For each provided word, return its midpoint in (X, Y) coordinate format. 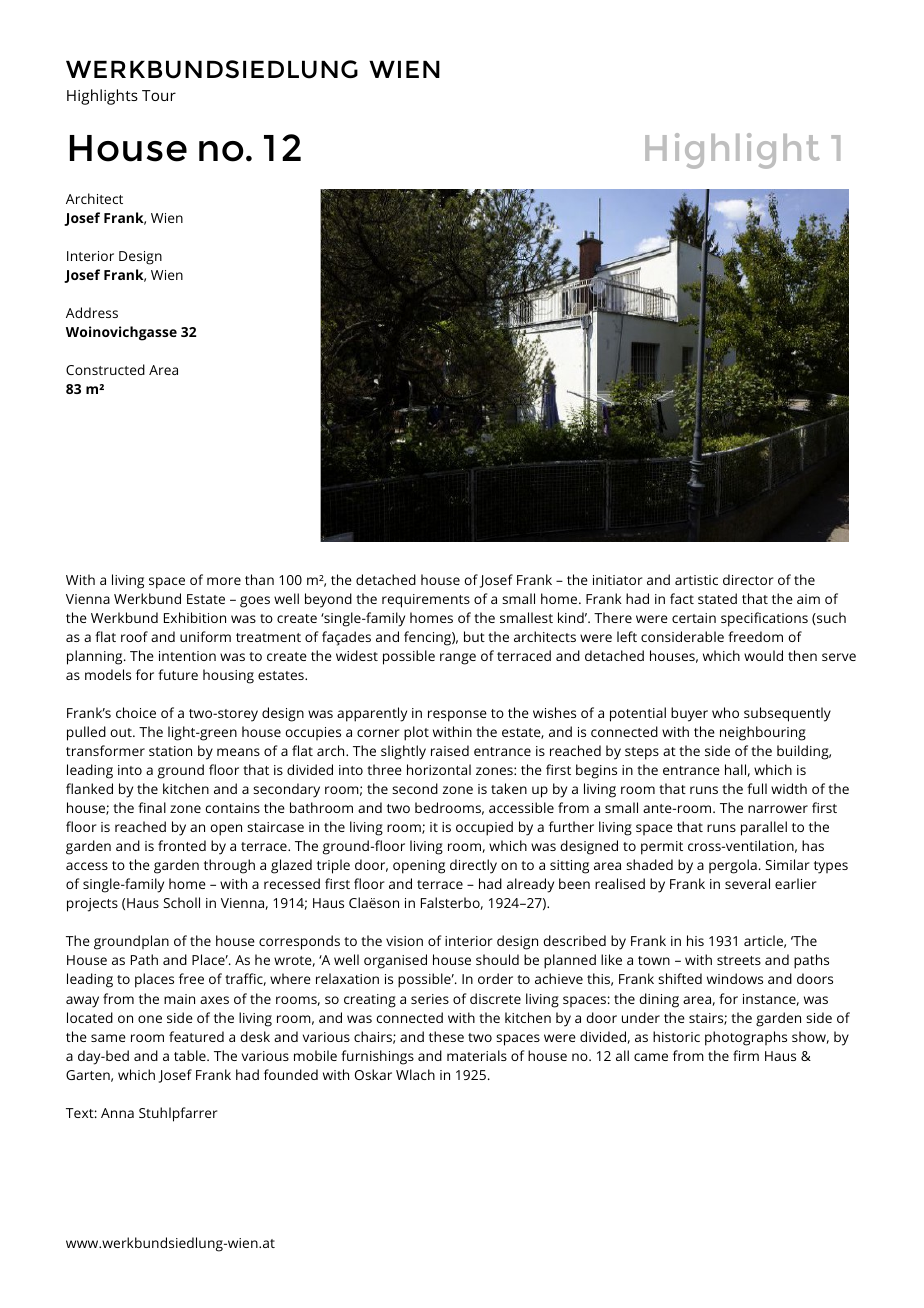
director (748, 579)
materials (477, 1055)
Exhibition (195, 617)
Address (92, 312)
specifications (764, 619)
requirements (426, 601)
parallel (764, 828)
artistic (696, 580)
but (474, 636)
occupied (484, 828)
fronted (182, 845)
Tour (159, 95)
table (191, 1055)
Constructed (105, 369)
